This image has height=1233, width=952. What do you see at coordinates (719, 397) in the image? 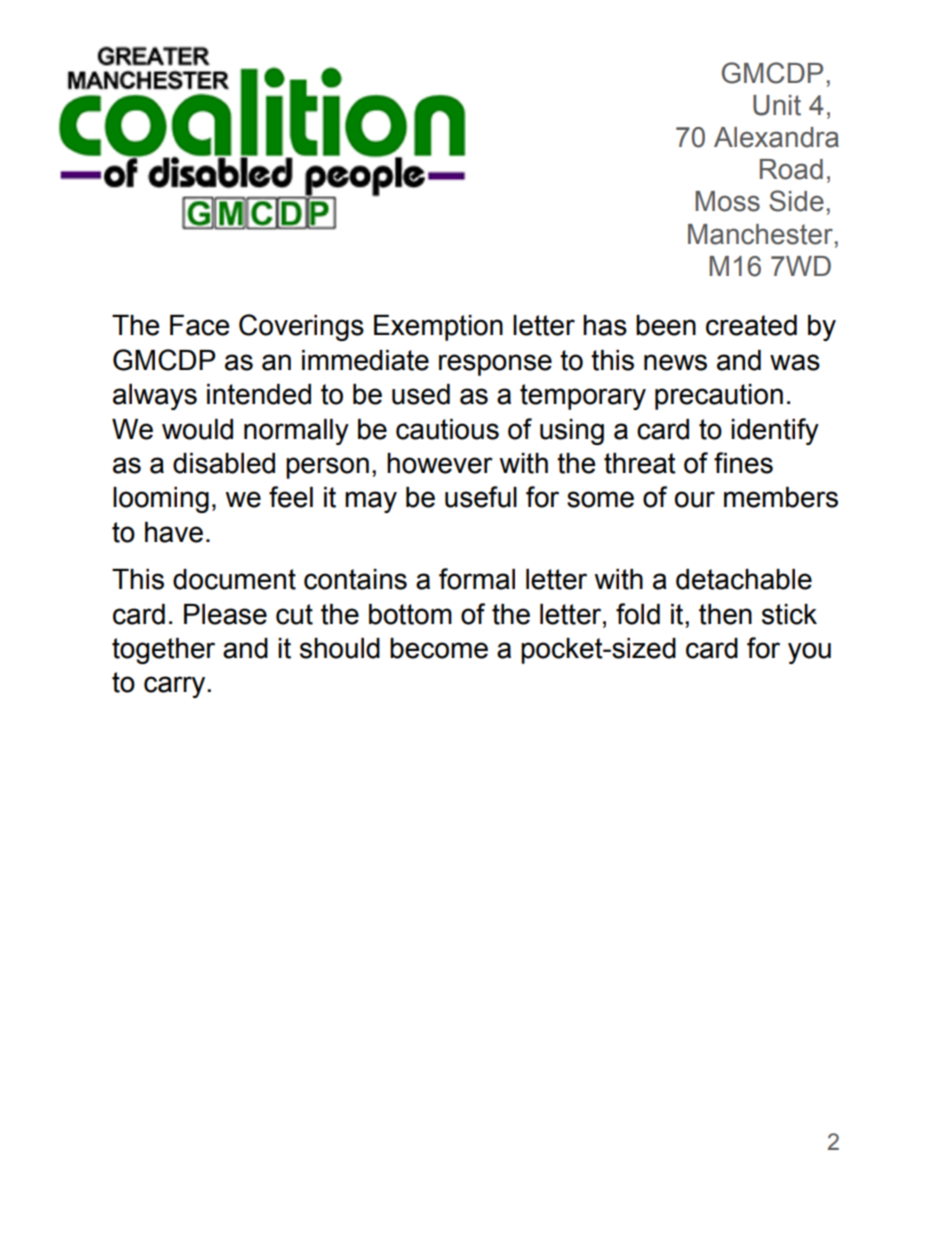
I see `precaution` at bounding box center [719, 397].
